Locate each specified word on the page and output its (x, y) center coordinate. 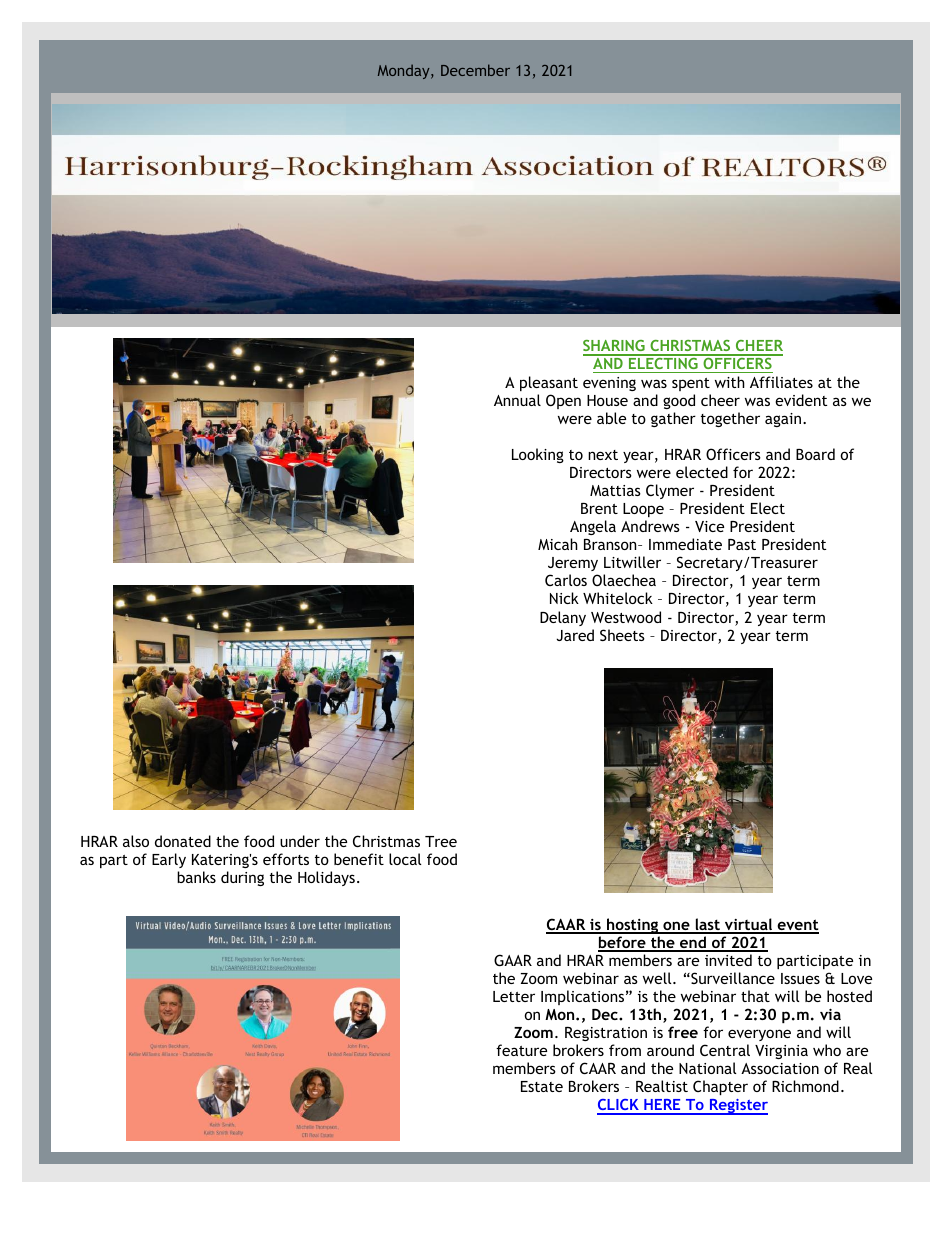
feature (521, 1050)
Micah (558, 544)
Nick (564, 598)
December (475, 70)
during (242, 878)
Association (780, 1068)
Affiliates (781, 382)
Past (742, 544)
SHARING (615, 347)
